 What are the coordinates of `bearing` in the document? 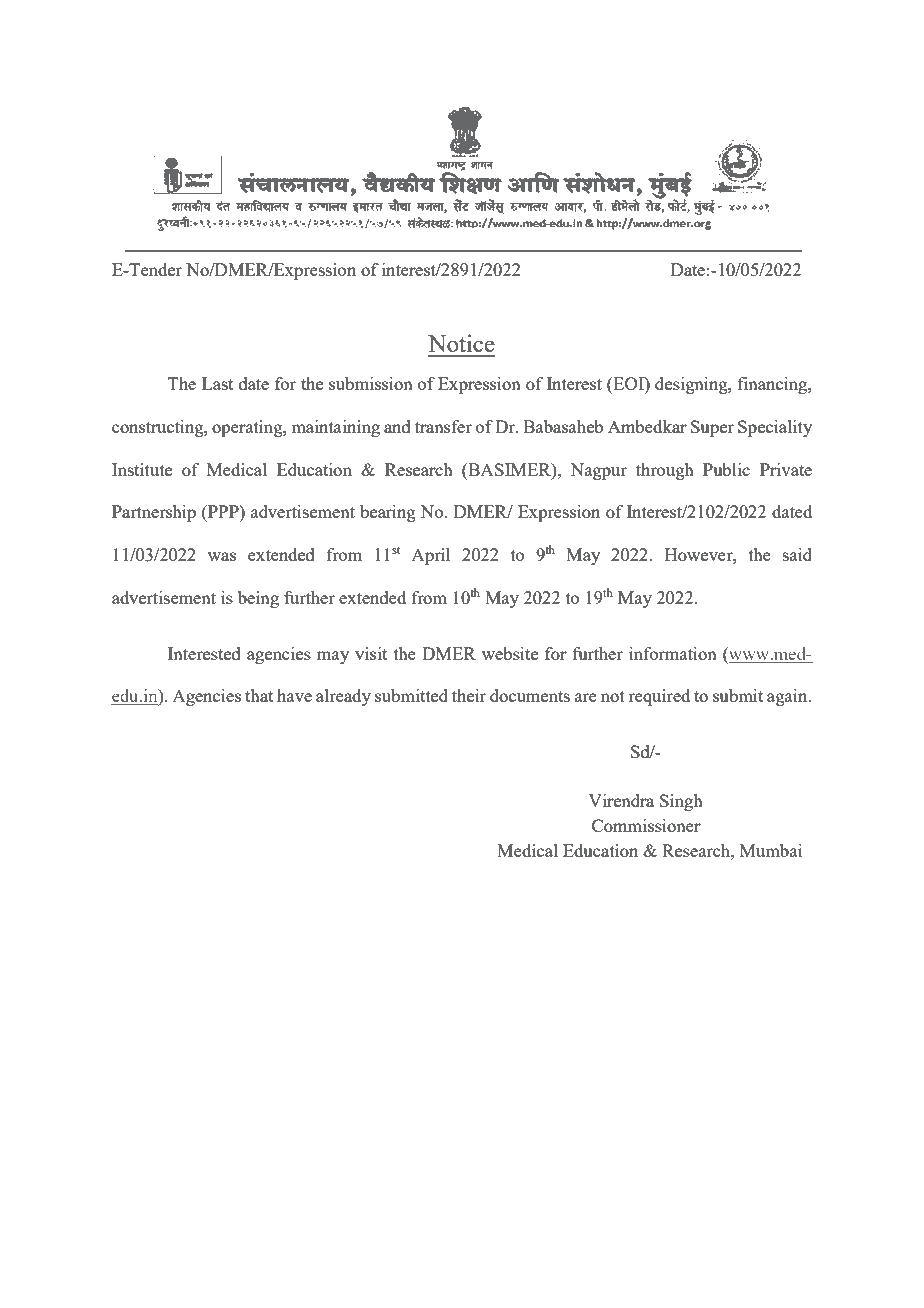 It's located at (388, 513).
